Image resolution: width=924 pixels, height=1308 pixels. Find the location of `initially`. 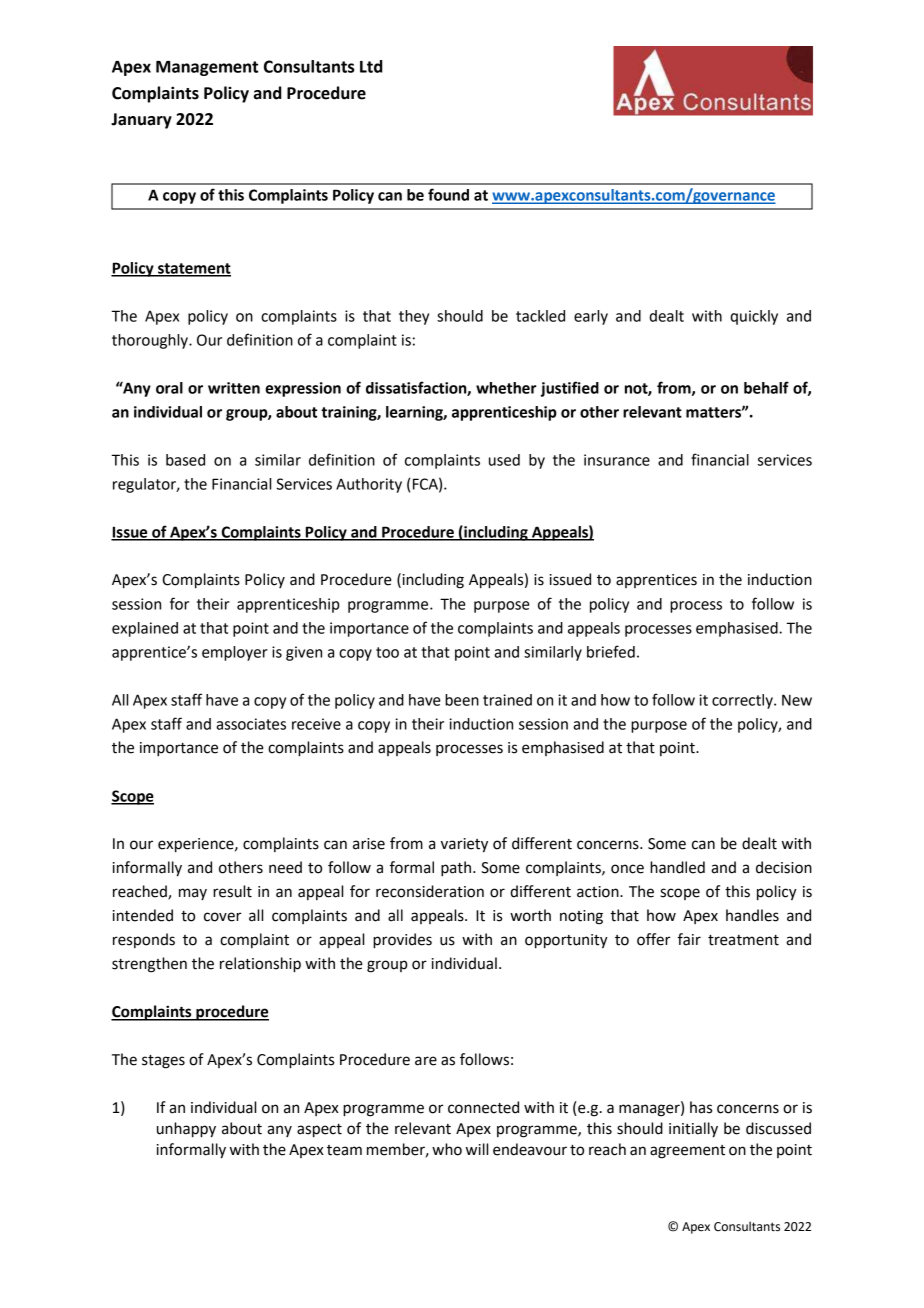

initially is located at coordinates (693, 1130).
